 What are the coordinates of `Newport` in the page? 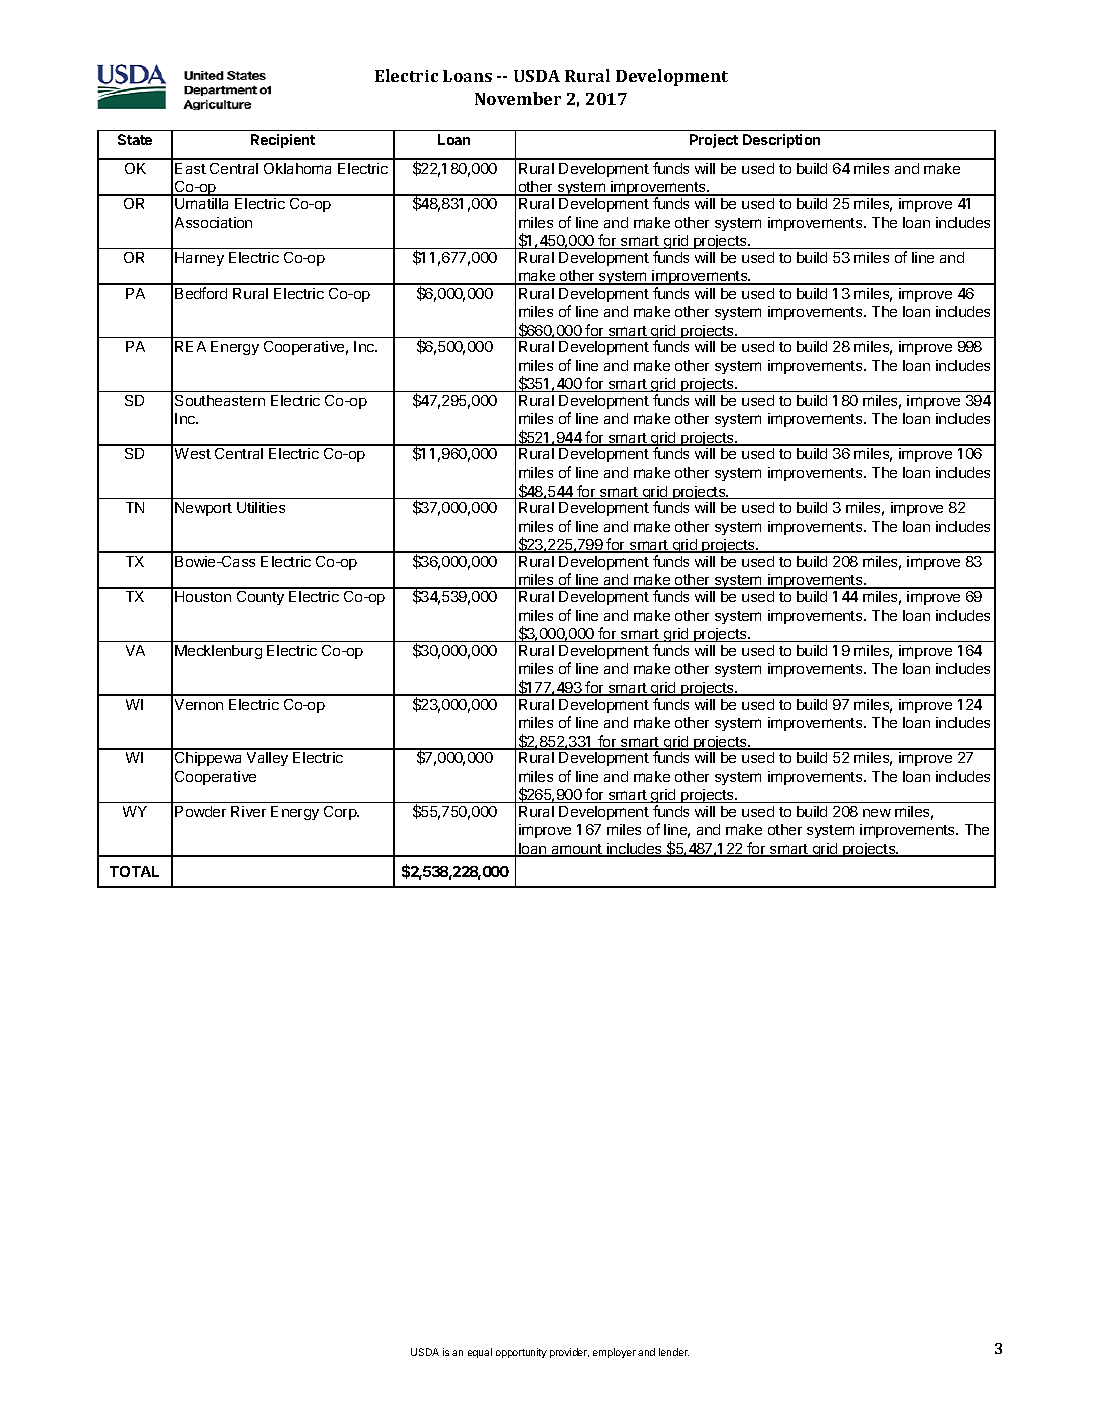 It's located at (203, 509).
